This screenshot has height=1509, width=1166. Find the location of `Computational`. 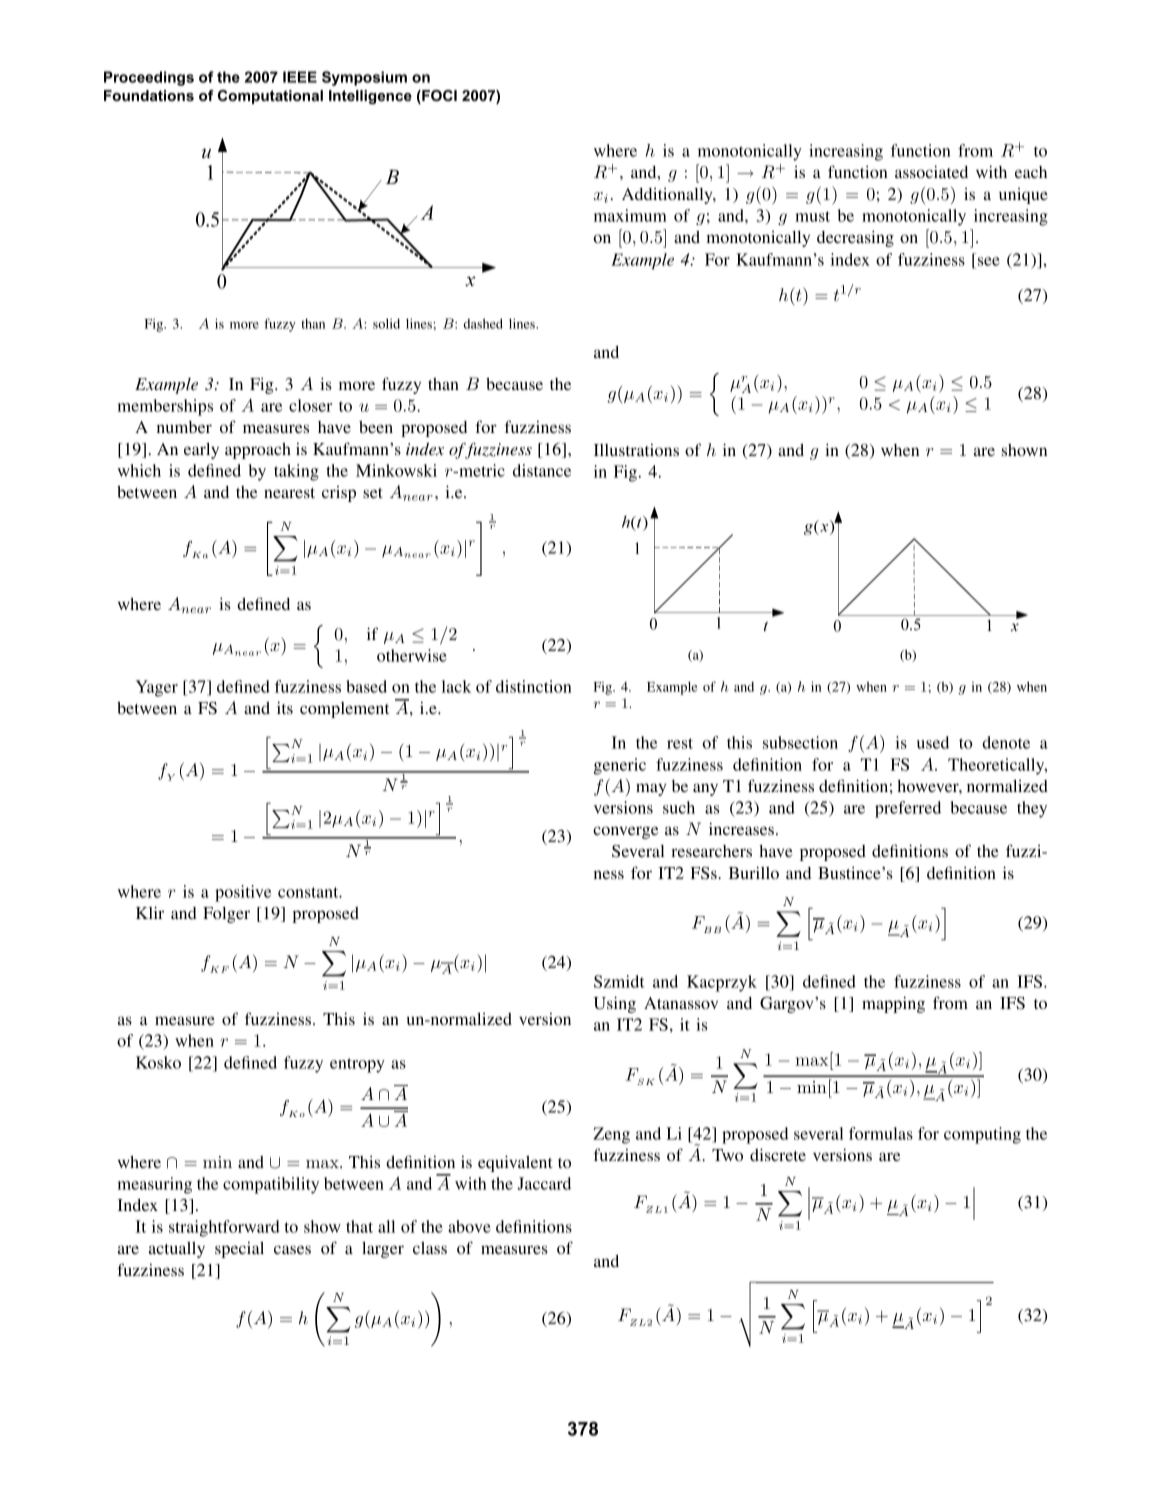

Computational is located at coordinates (270, 97).
